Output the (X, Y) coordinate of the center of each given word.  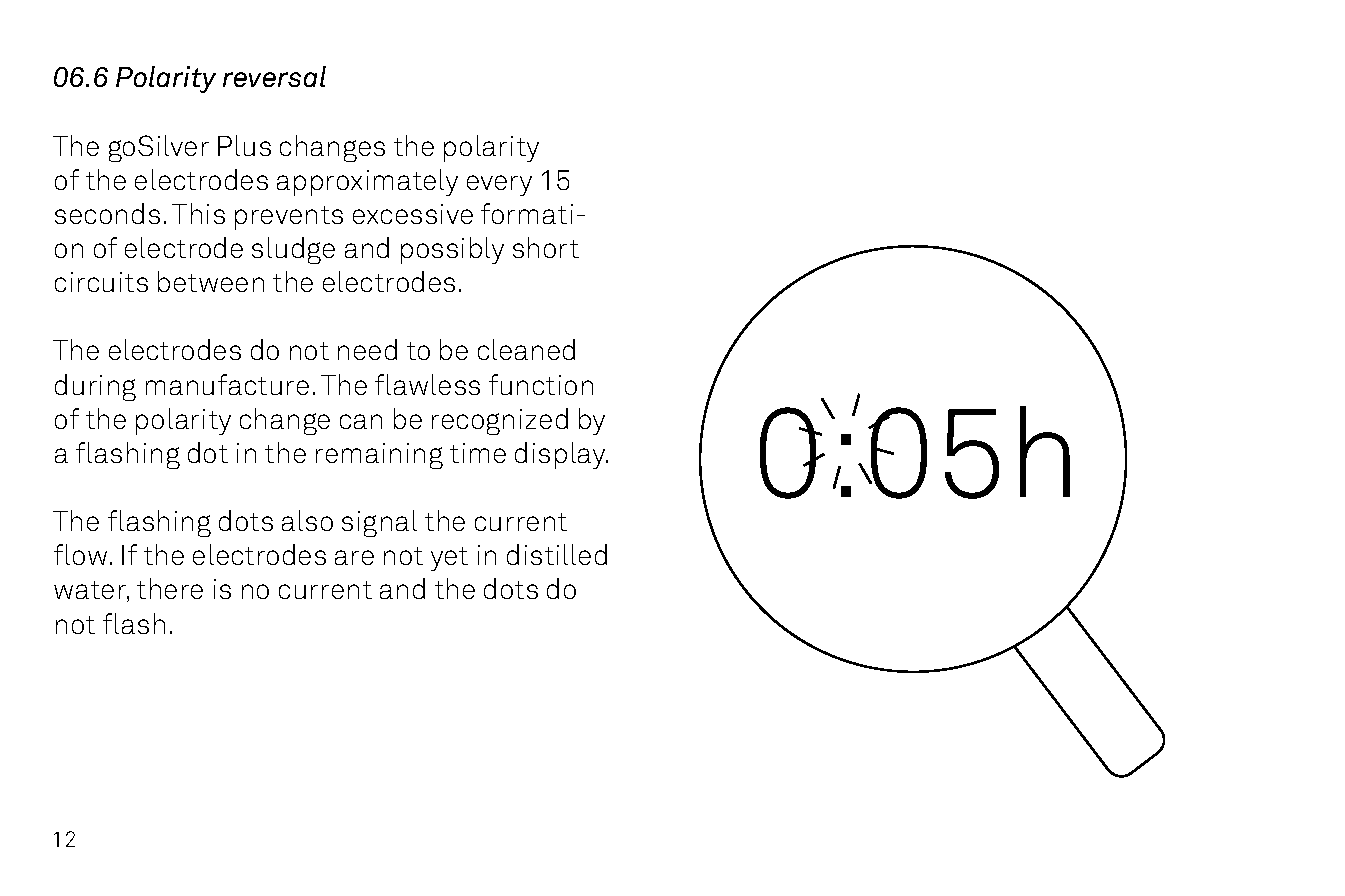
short (546, 247)
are (354, 557)
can (361, 421)
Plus (244, 145)
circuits (101, 282)
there (170, 588)
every (499, 185)
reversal (274, 76)
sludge (293, 250)
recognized (500, 421)
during (95, 387)
